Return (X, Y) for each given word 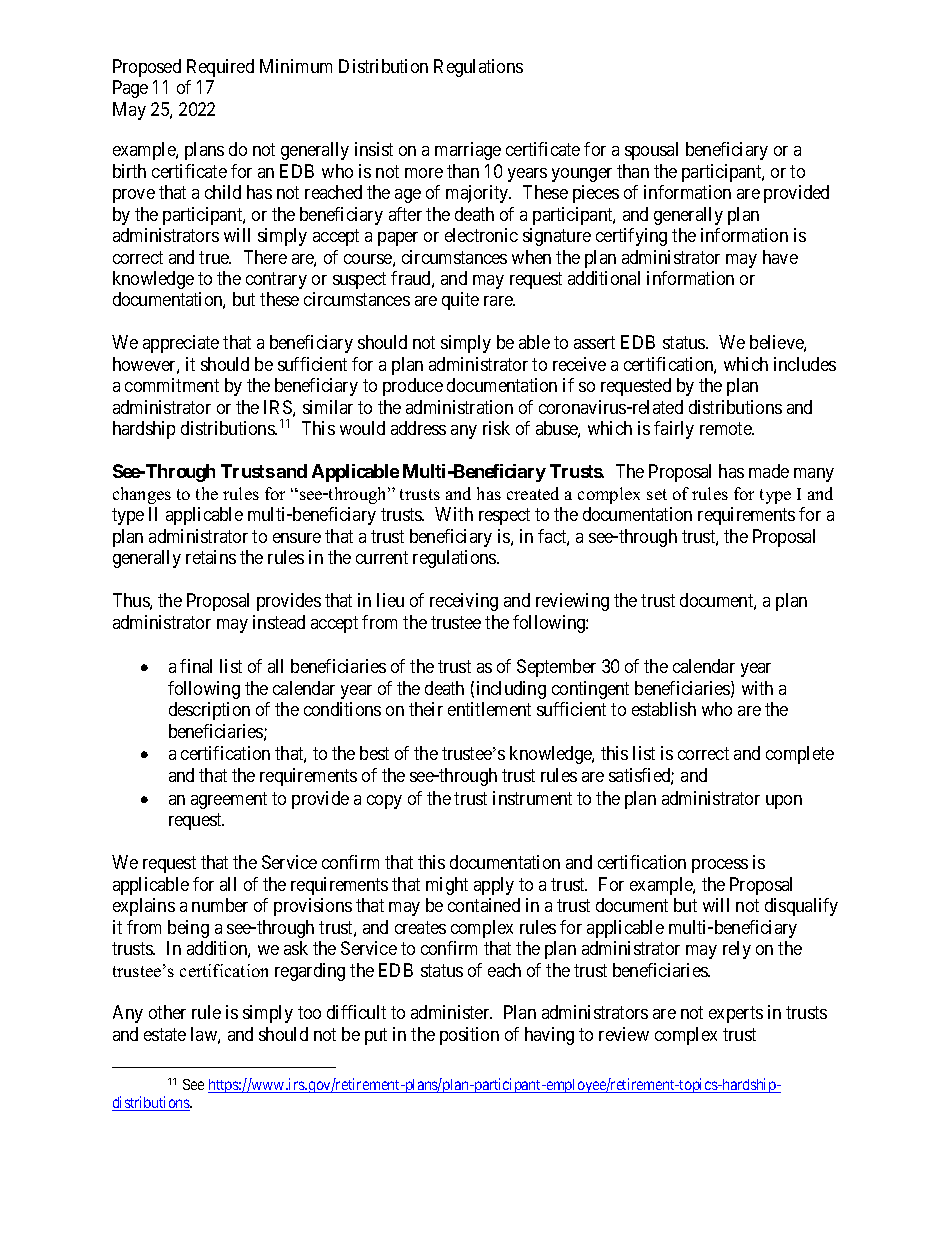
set (657, 494)
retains (211, 557)
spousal (651, 151)
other (167, 1012)
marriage (468, 151)
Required (220, 68)
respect (504, 517)
